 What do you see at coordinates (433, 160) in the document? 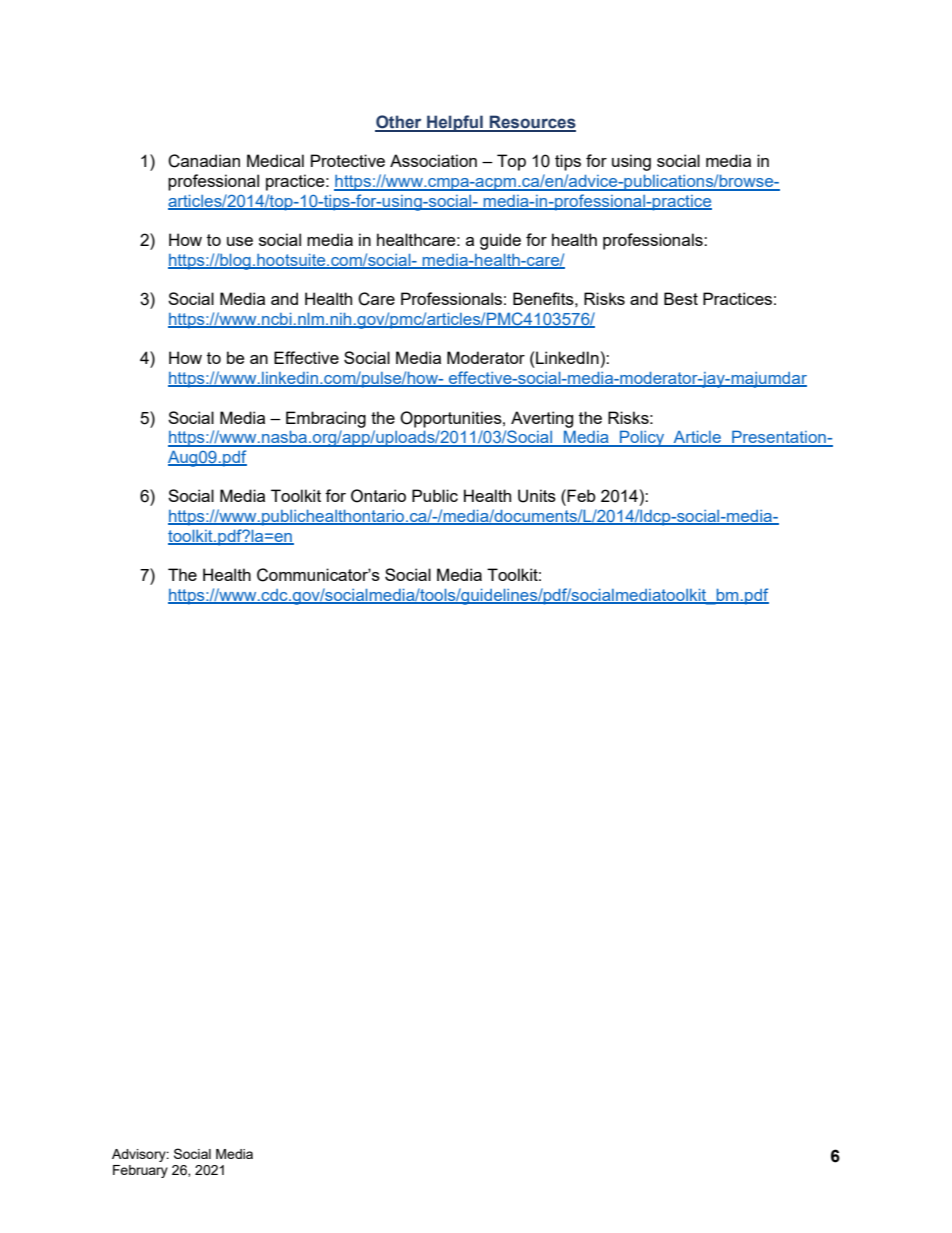
I see `Association` at bounding box center [433, 160].
